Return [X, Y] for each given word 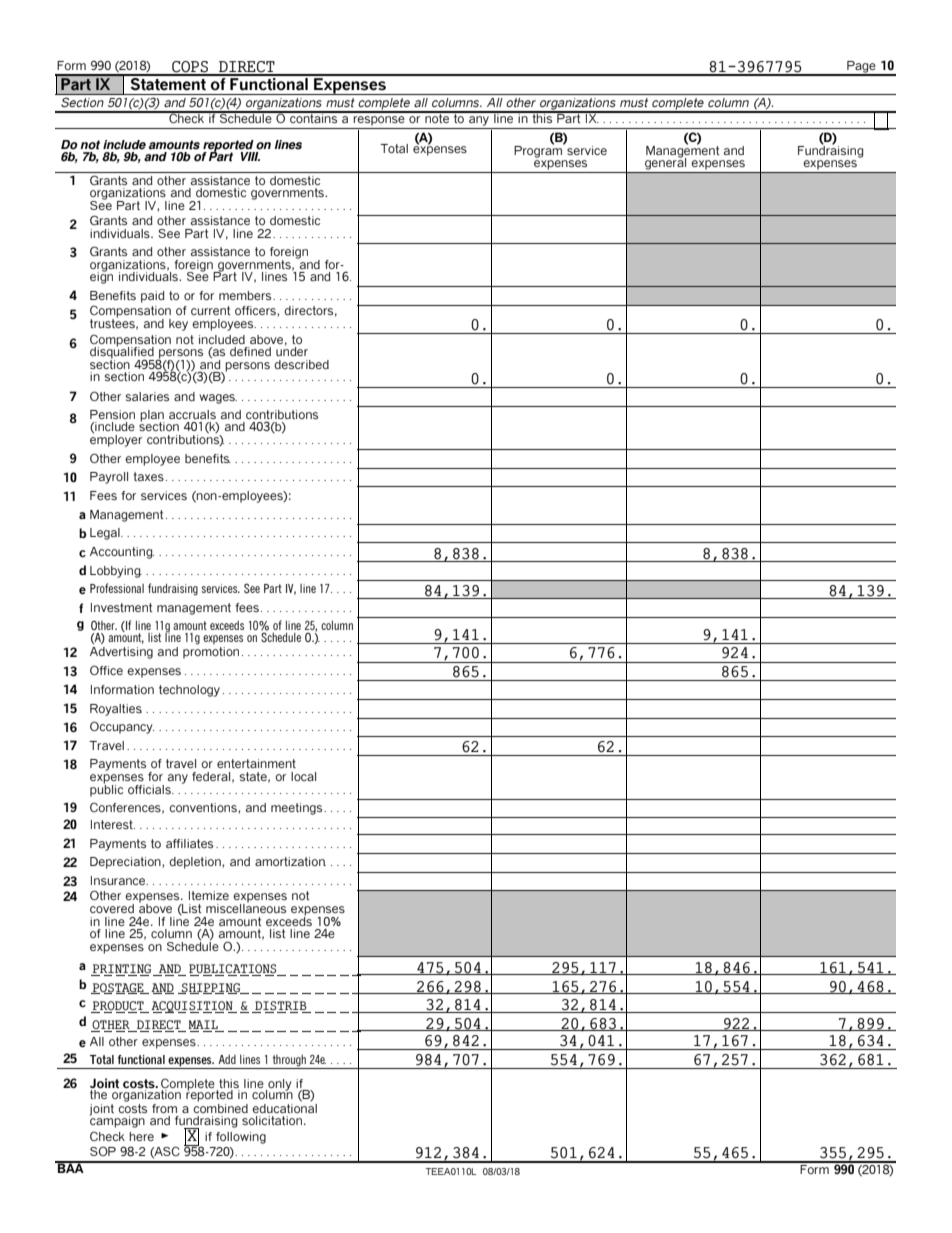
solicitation [273, 1120]
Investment [121, 607]
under [292, 350]
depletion [196, 863]
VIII [250, 156]
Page [861, 68]
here [141, 1136]
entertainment [256, 763]
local [303, 776]
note [437, 117]
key [178, 325]
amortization [290, 861]
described [301, 364]
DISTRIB [281, 1007]
